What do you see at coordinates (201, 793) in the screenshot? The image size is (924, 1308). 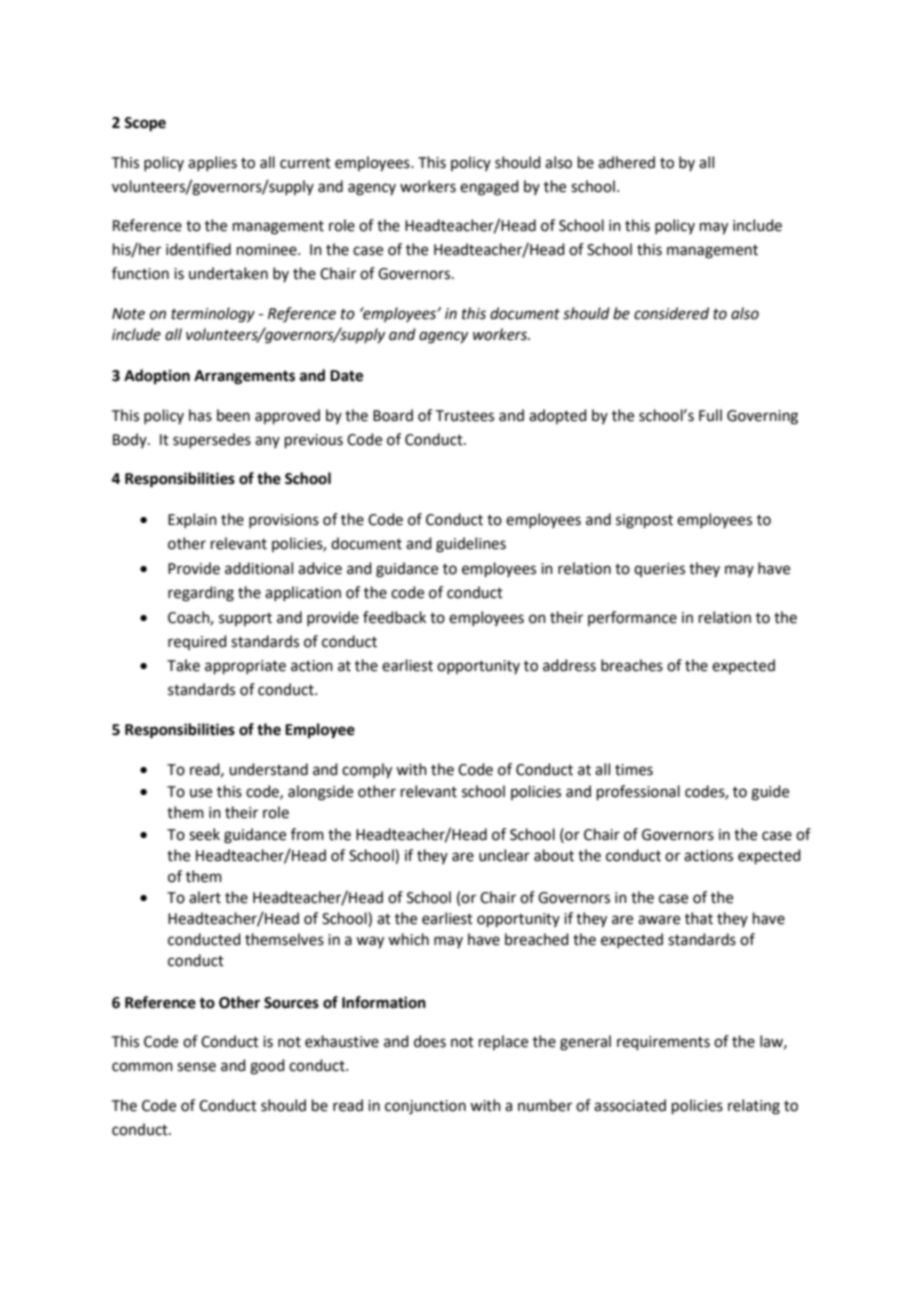 I see `use` at bounding box center [201, 793].
